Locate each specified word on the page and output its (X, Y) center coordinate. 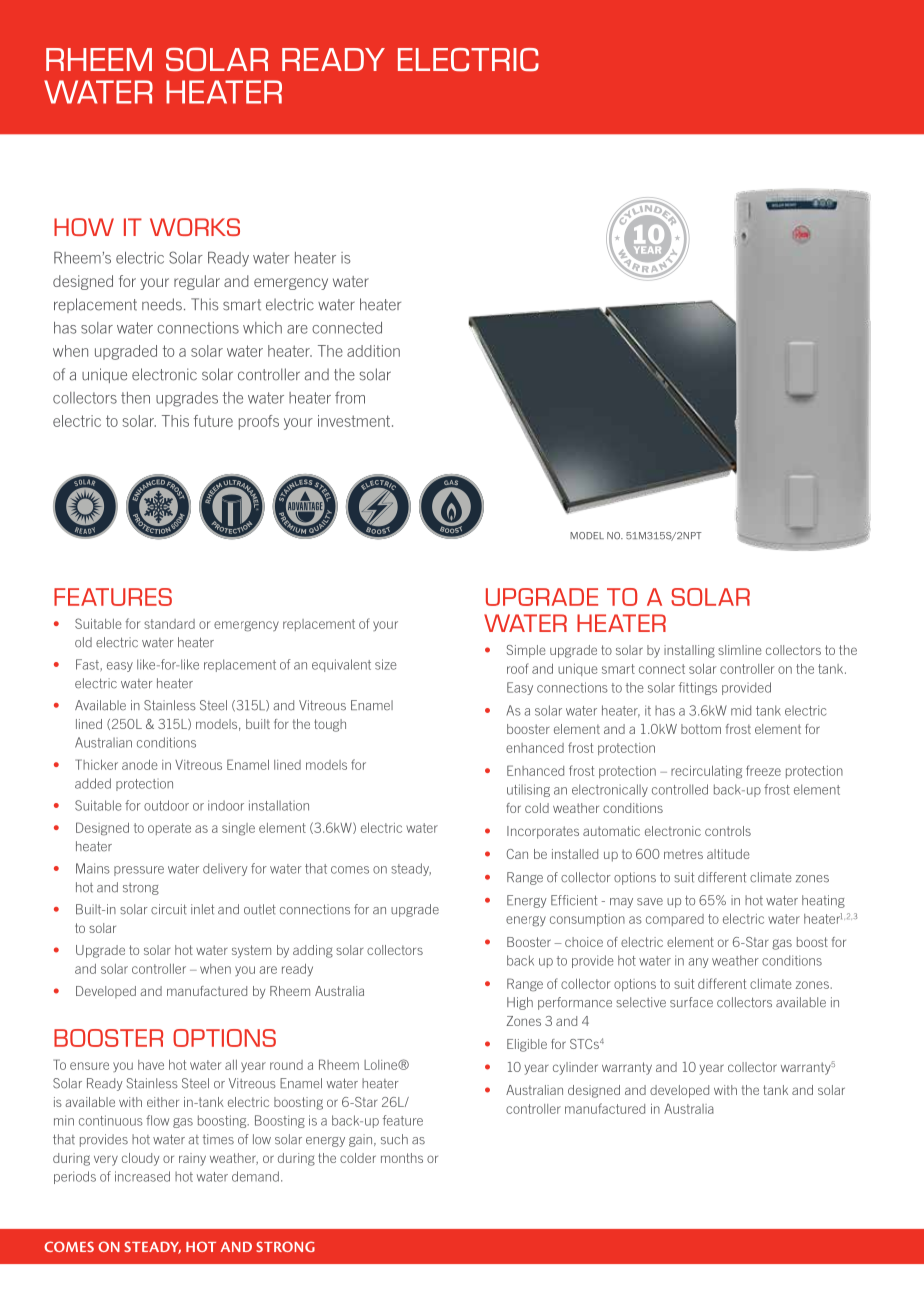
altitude (728, 854)
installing (689, 651)
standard (169, 624)
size (386, 664)
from (350, 397)
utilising (528, 790)
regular (197, 282)
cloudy (140, 1159)
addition (373, 351)
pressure (139, 871)
